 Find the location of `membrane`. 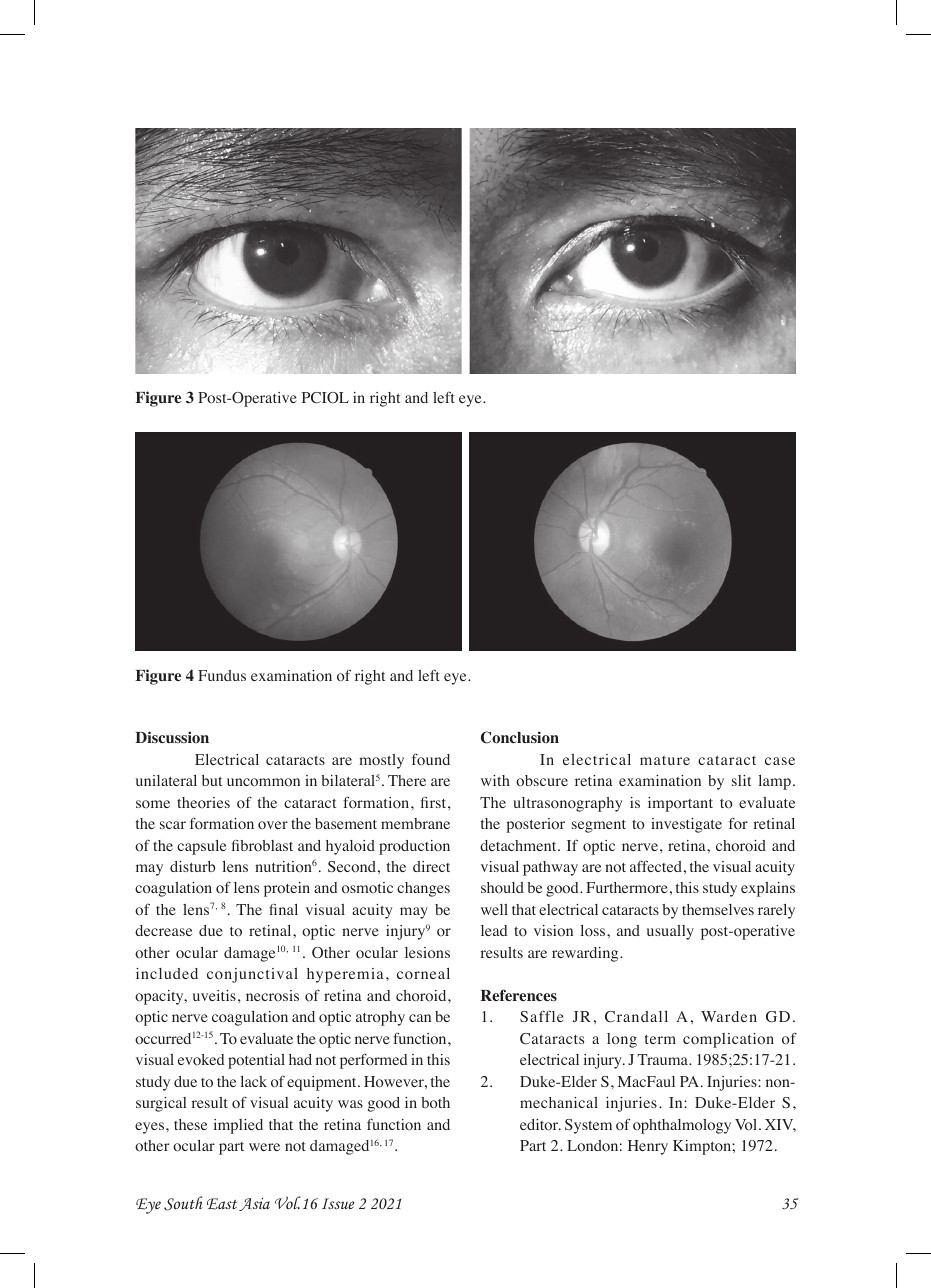

membrane is located at coordinates (415, 823).
